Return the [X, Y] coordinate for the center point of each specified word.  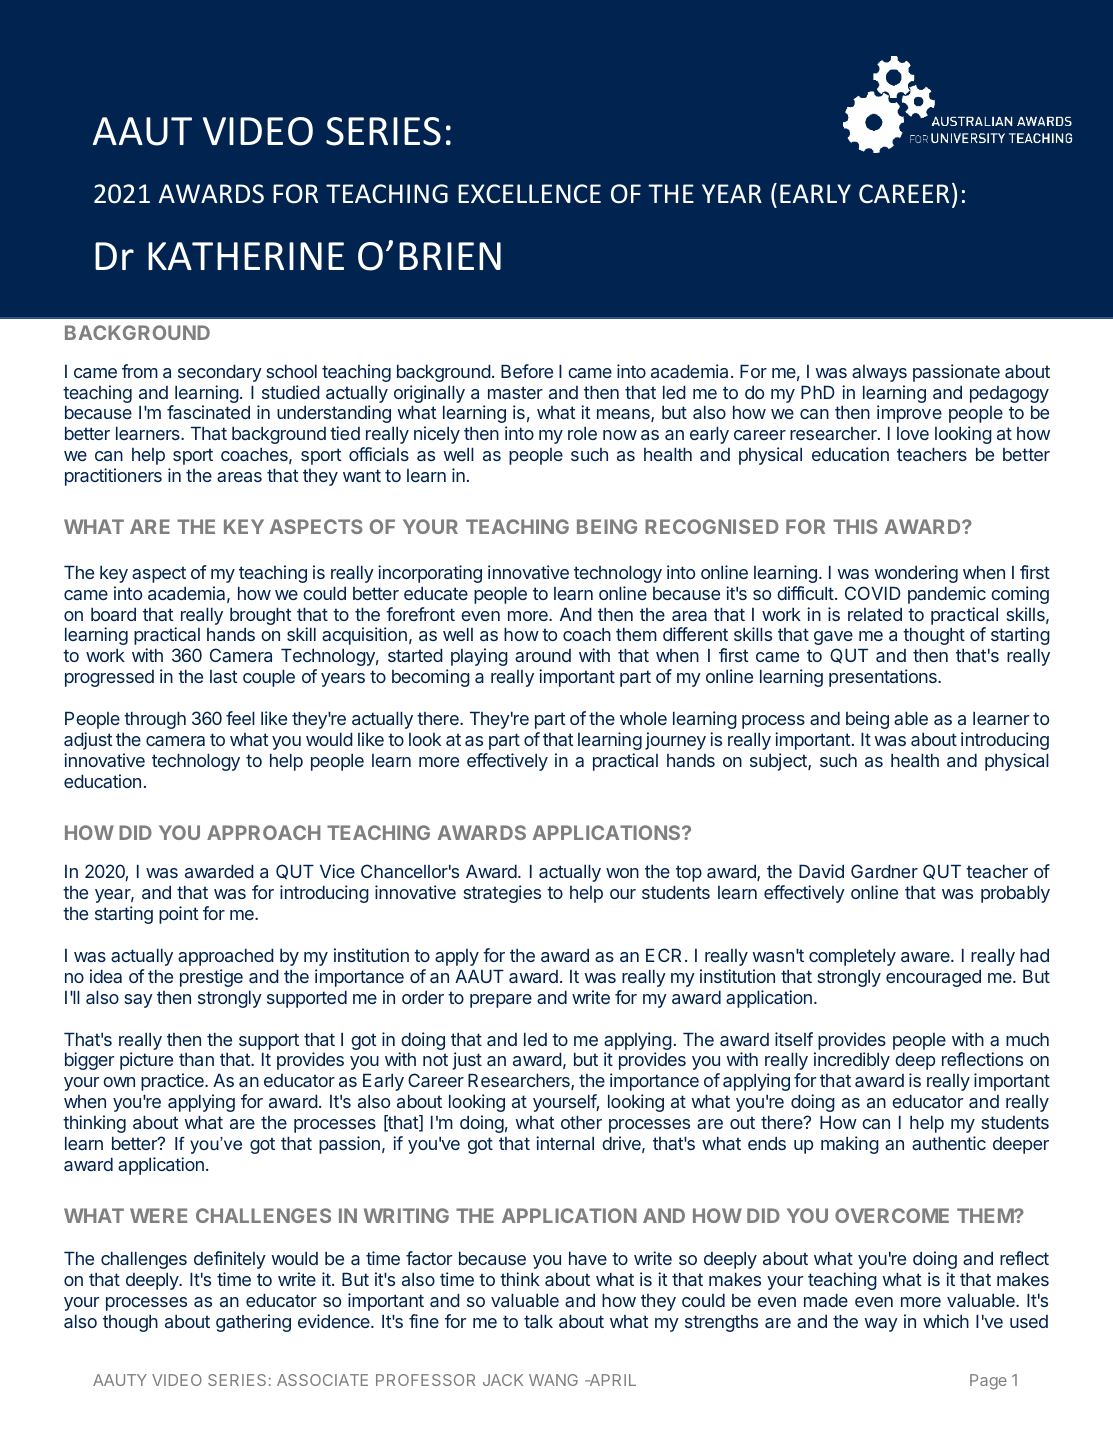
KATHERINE [246, 256]
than [196, 1059]
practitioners [113, 477]
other [581, 1122]
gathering [253, 1323]
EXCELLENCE [529, 193]
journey [675, 741]
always [879, 373]
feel [240, 718]
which [946, 1321]
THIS [855, 526]
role [582, 433]
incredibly [852, 1061]
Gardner [884, 871]
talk [538, 1321]
